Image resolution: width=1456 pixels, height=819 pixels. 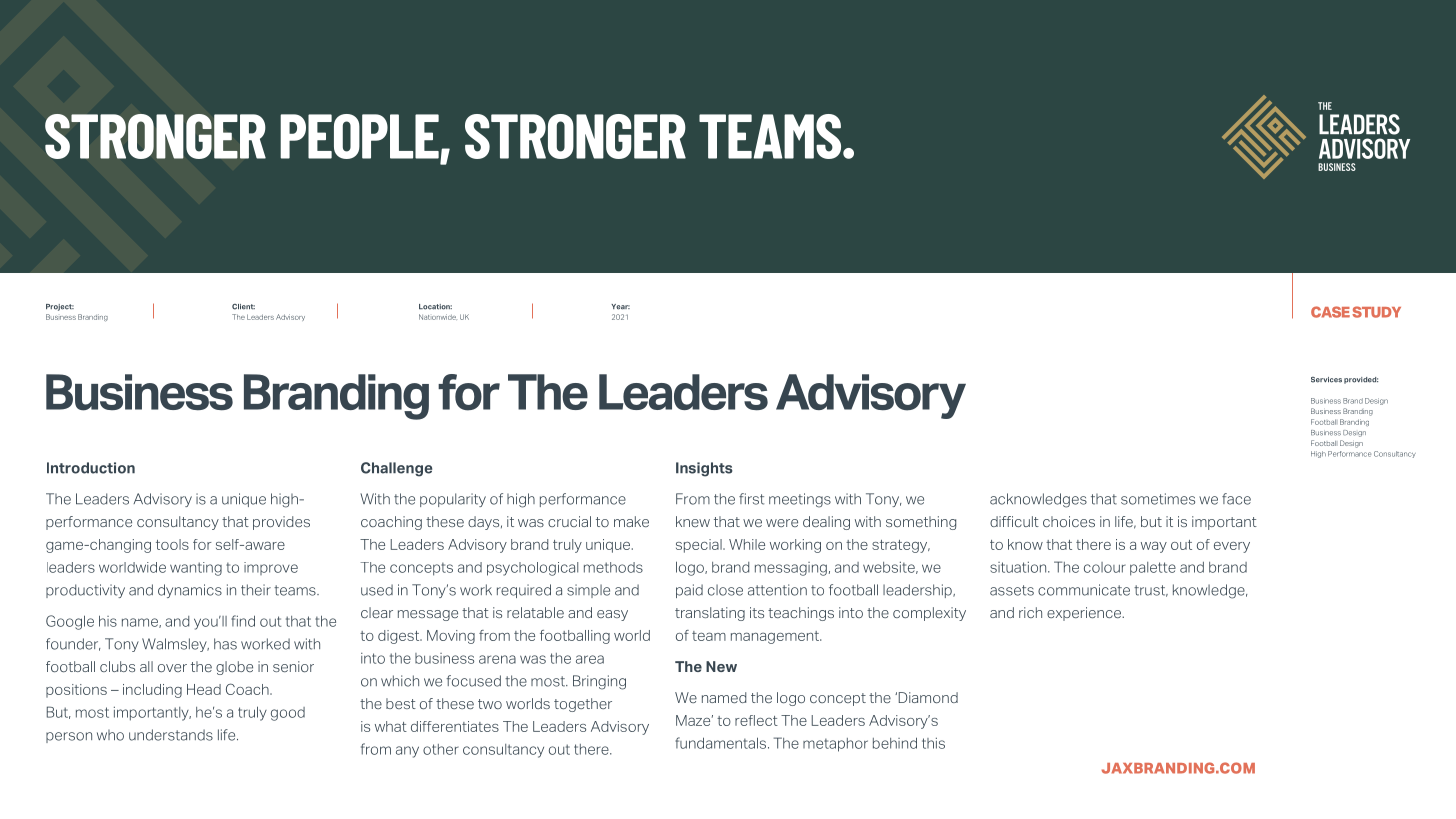 I want to click on tools, so click(x=172, y=544).
